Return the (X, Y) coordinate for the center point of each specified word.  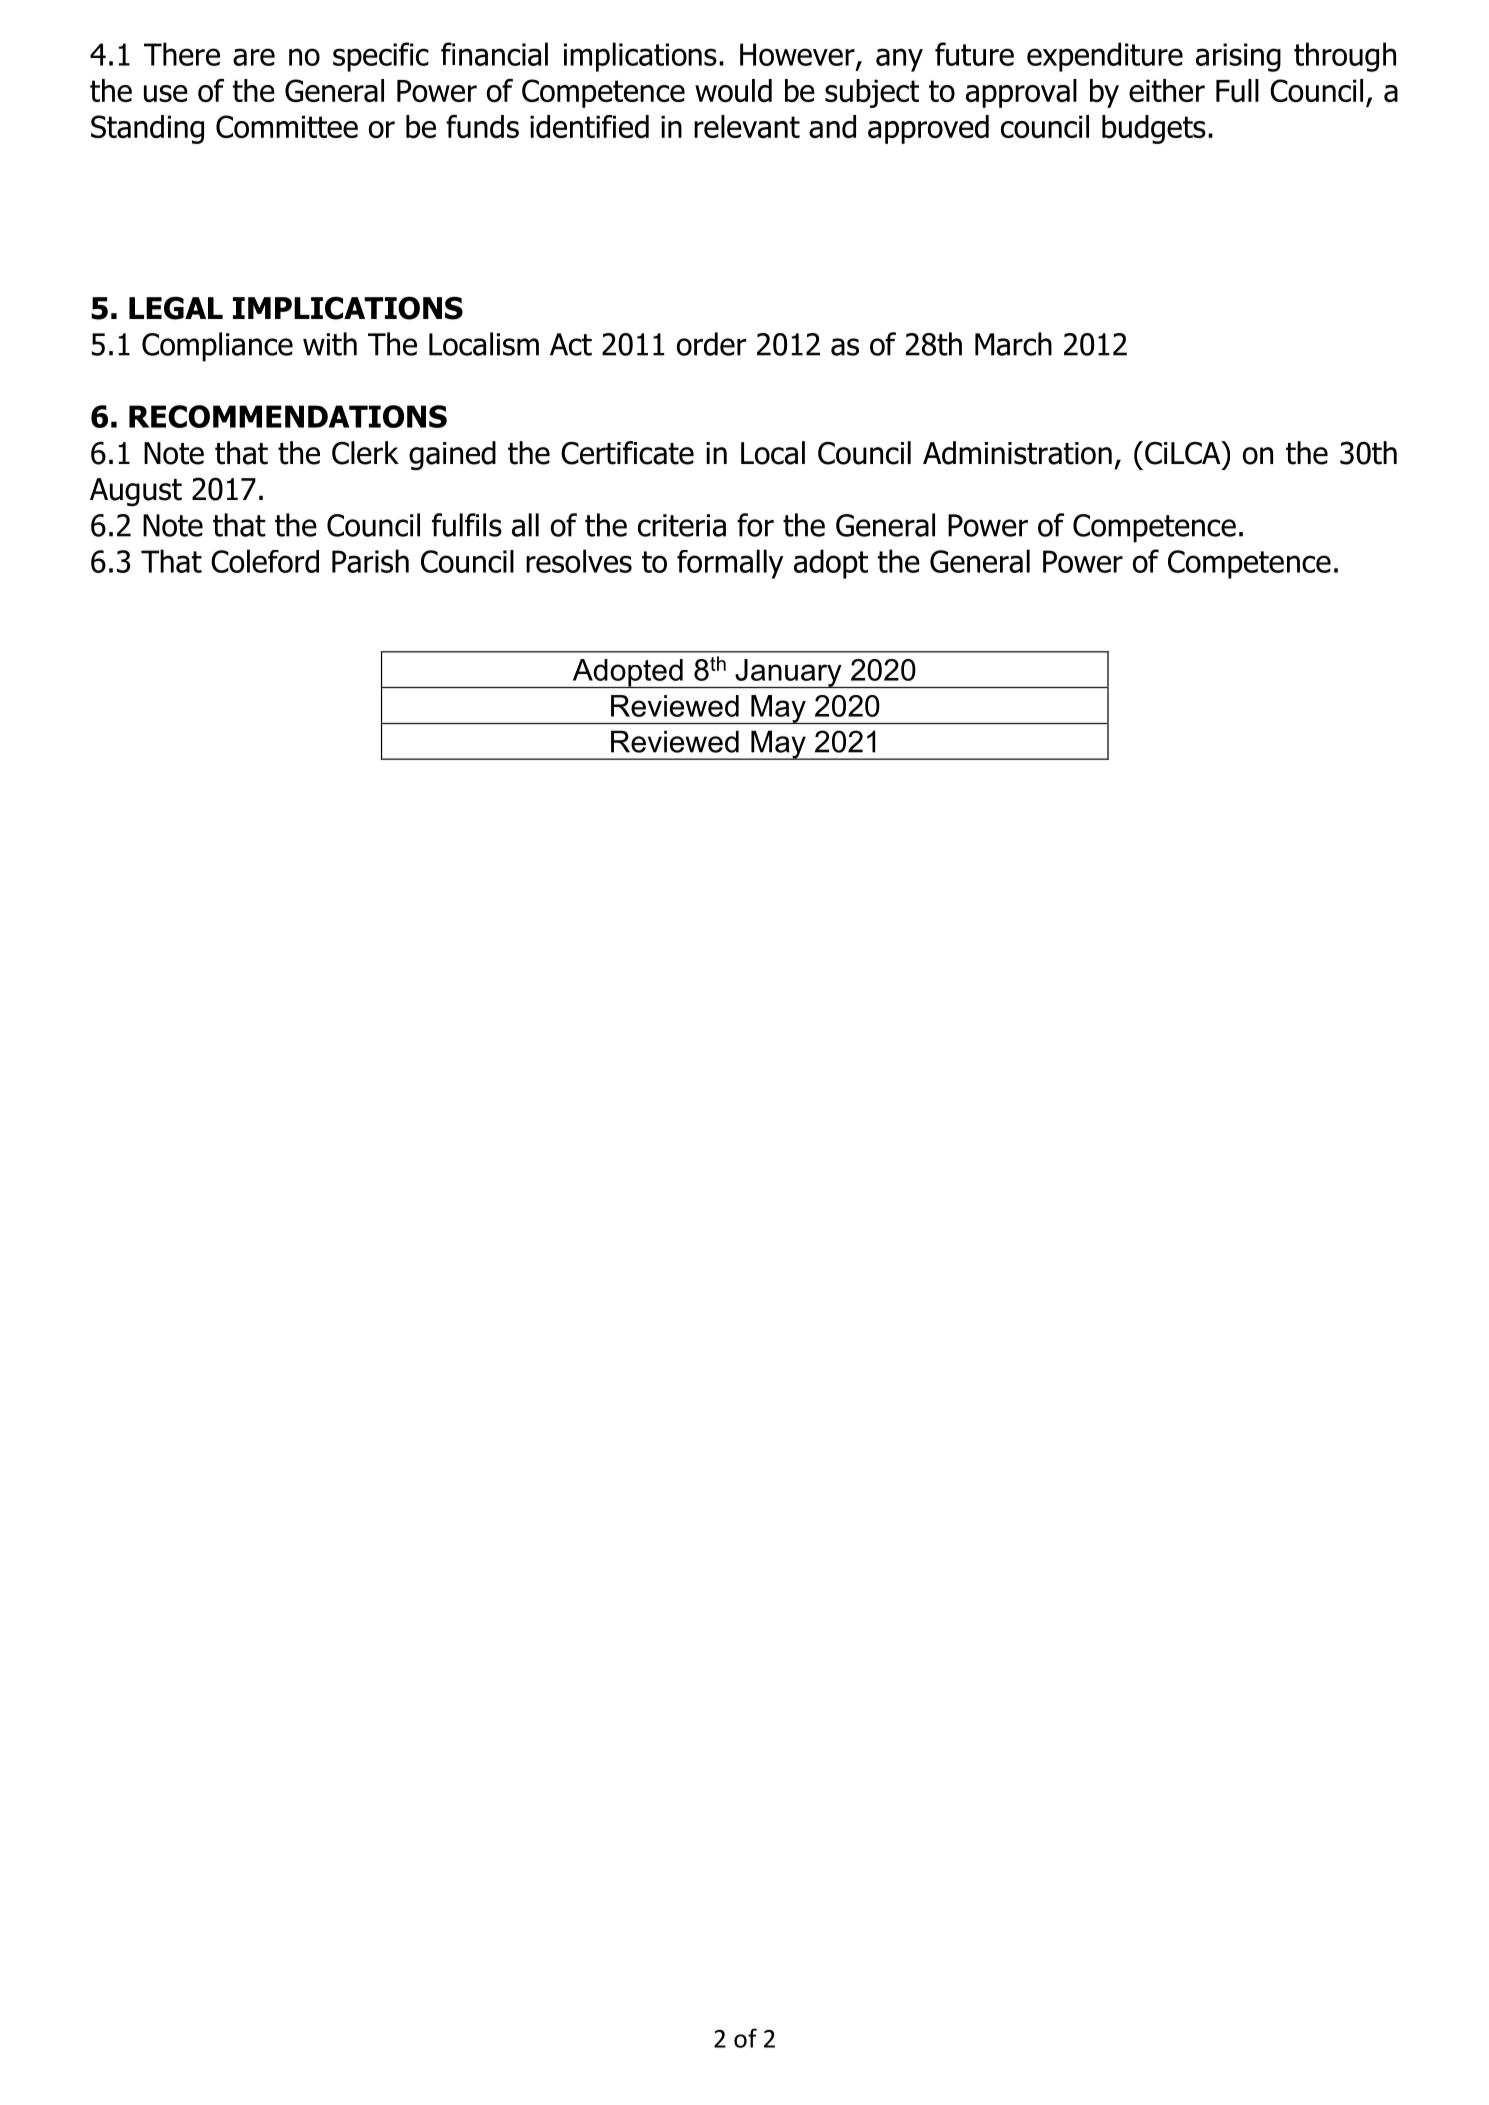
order (711, 344)
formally (730, 564)
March (1013, 344)
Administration (1017, 453)
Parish (370, 561)
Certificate (627, 453)
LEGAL (176, 308)
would (733, 90)
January (788, 673)
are (254, 57)
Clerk (365, 453)
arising (1238, 57)
